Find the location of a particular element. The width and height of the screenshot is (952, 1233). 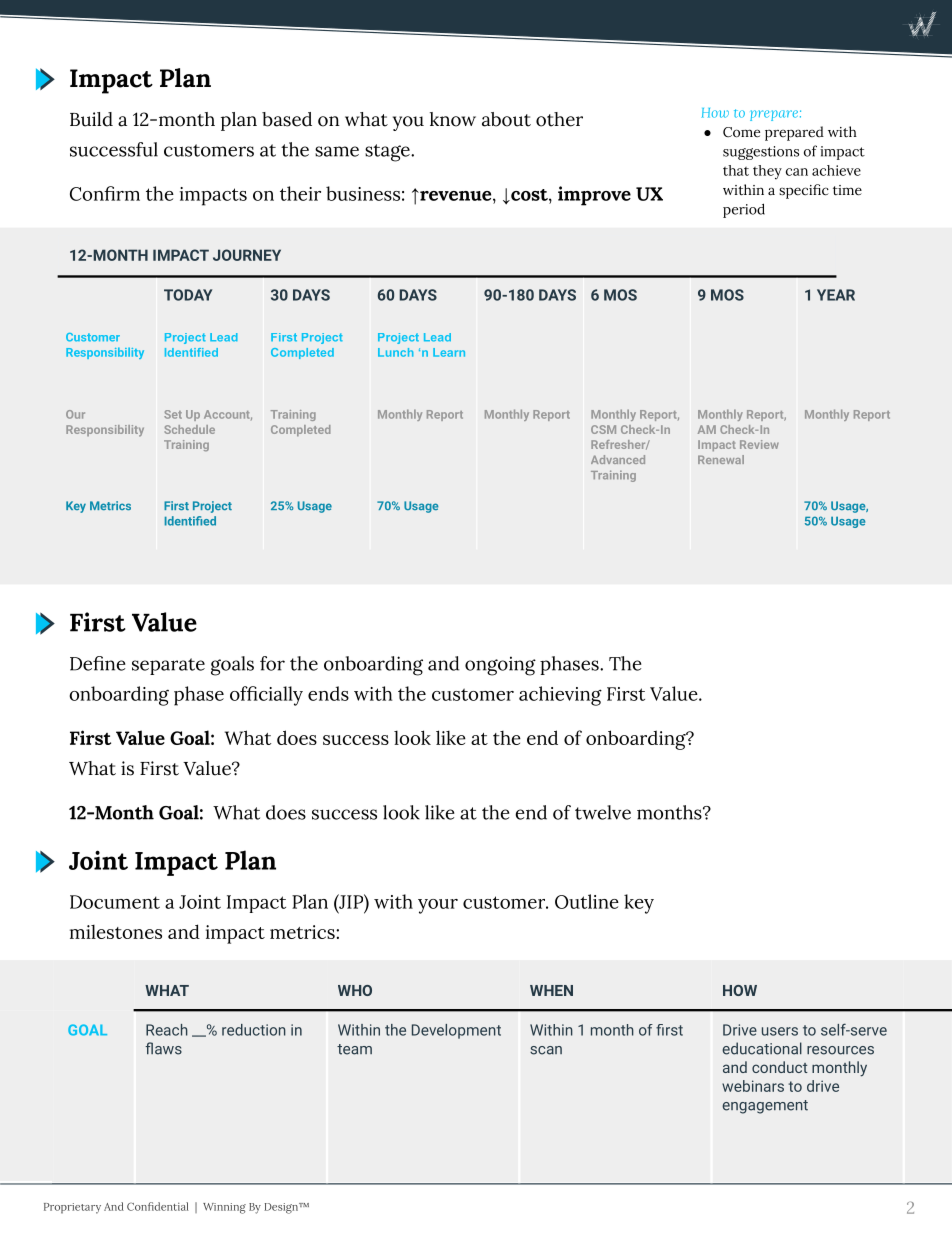

scan is located at coordinates (546, 1050).
